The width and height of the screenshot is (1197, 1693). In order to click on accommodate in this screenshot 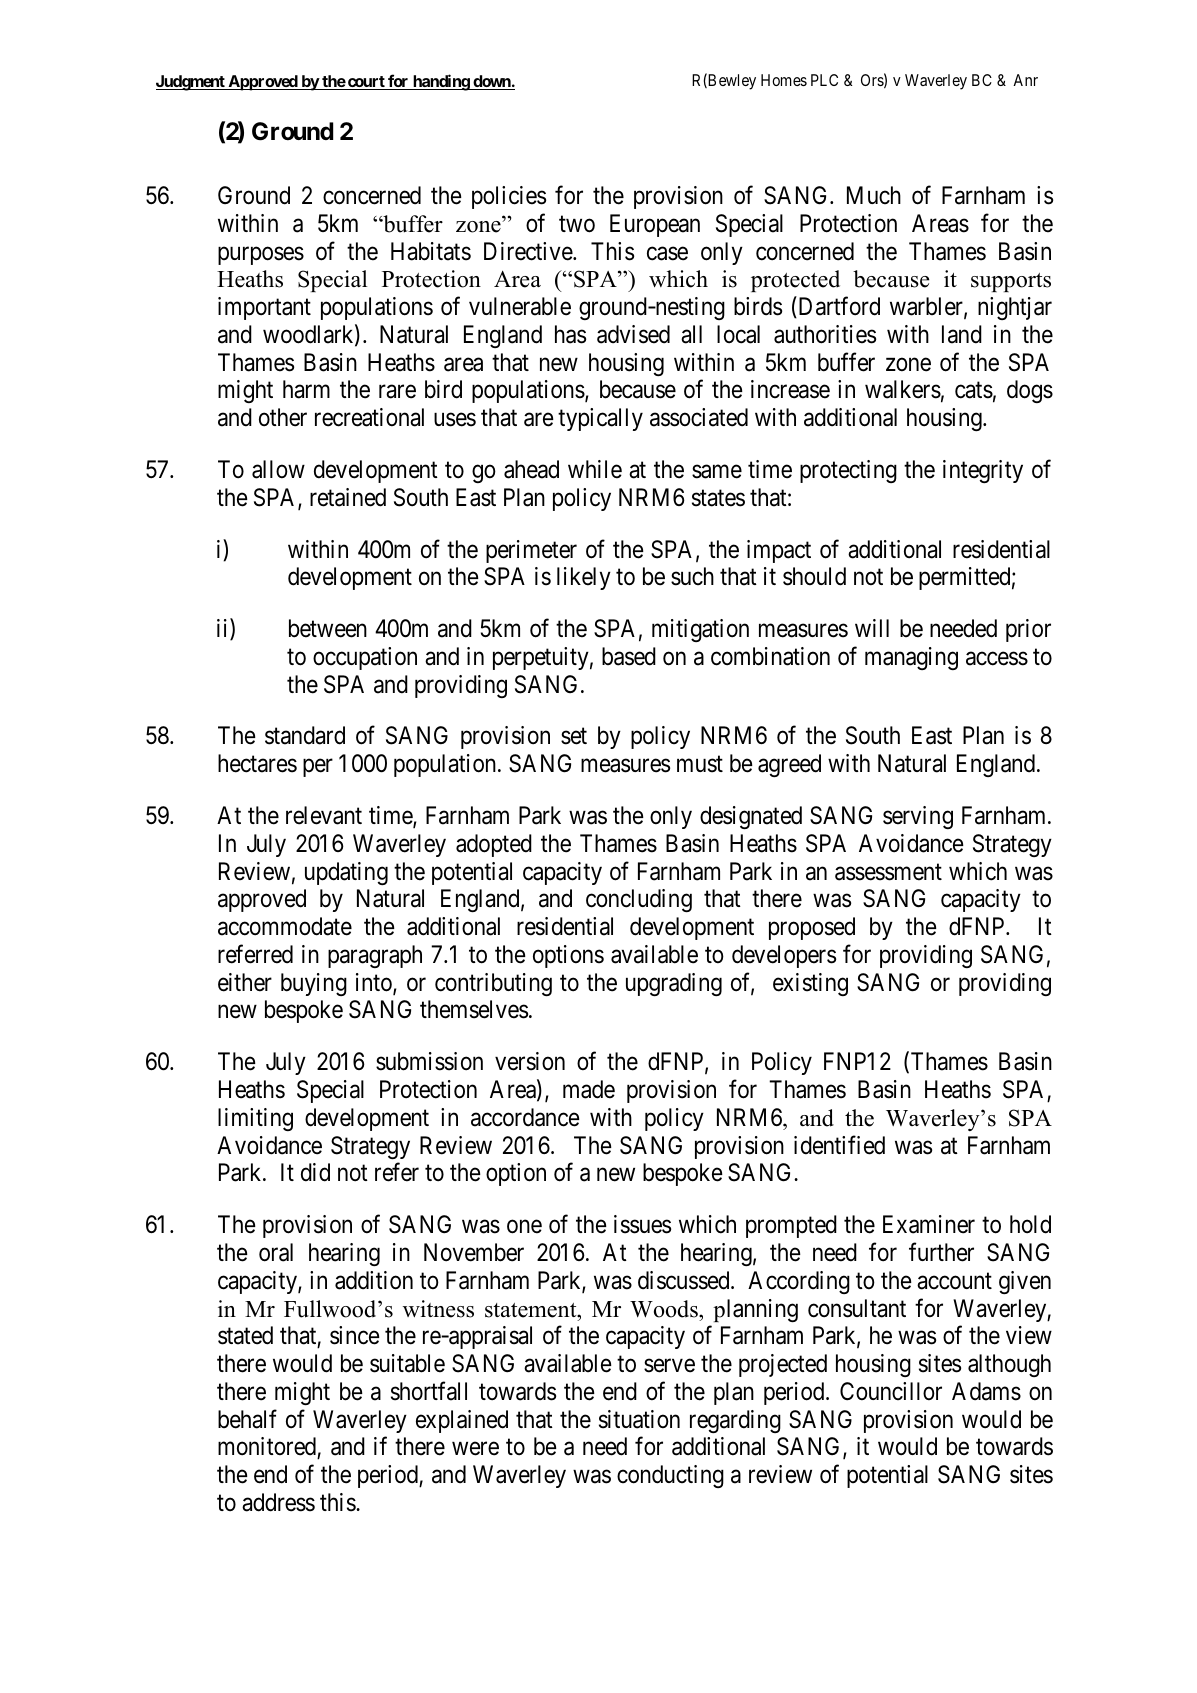, I will do `click(285, 926)`.
